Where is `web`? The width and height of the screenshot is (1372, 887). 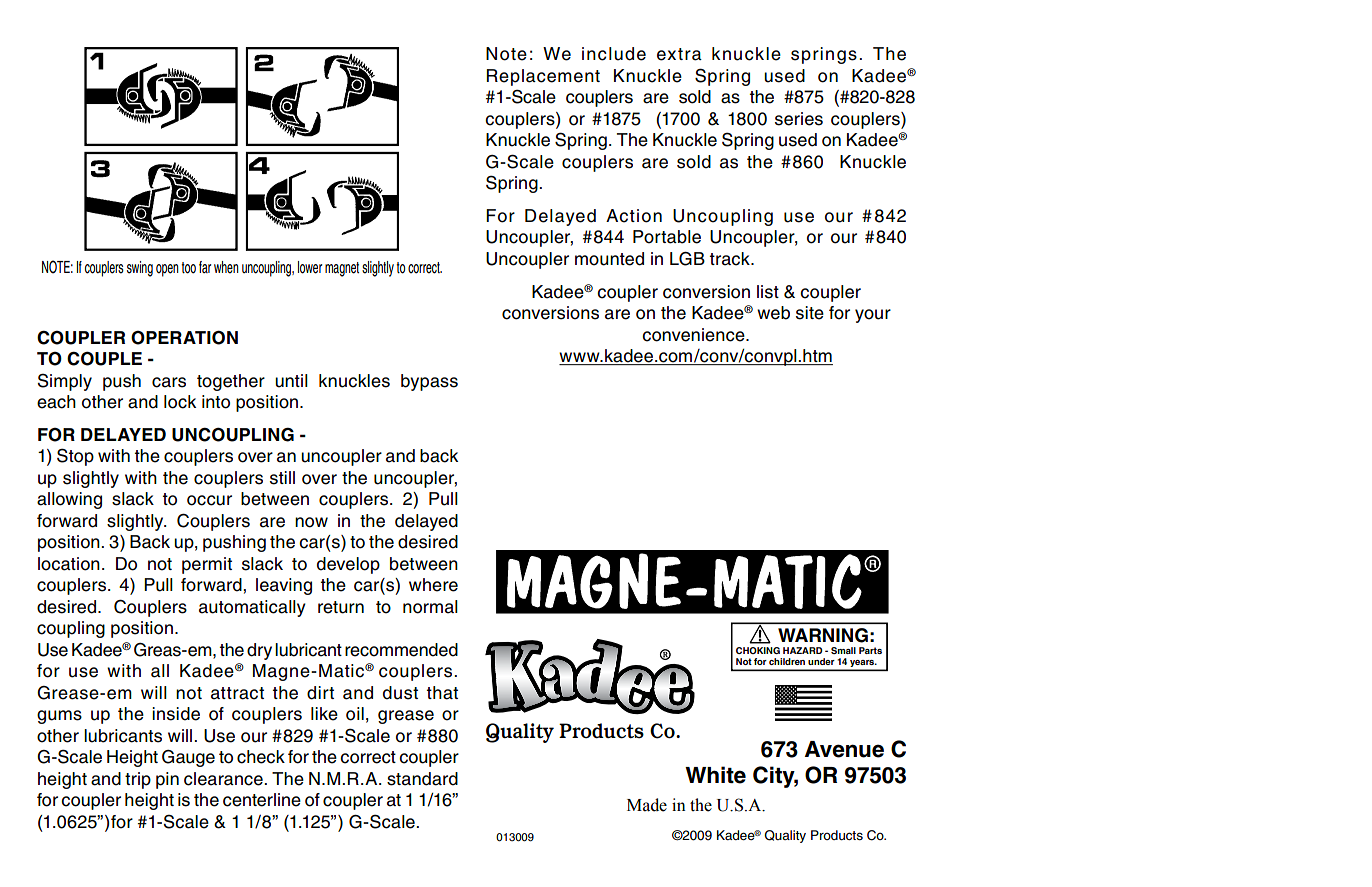 web is located at coordinates (773, 313).
